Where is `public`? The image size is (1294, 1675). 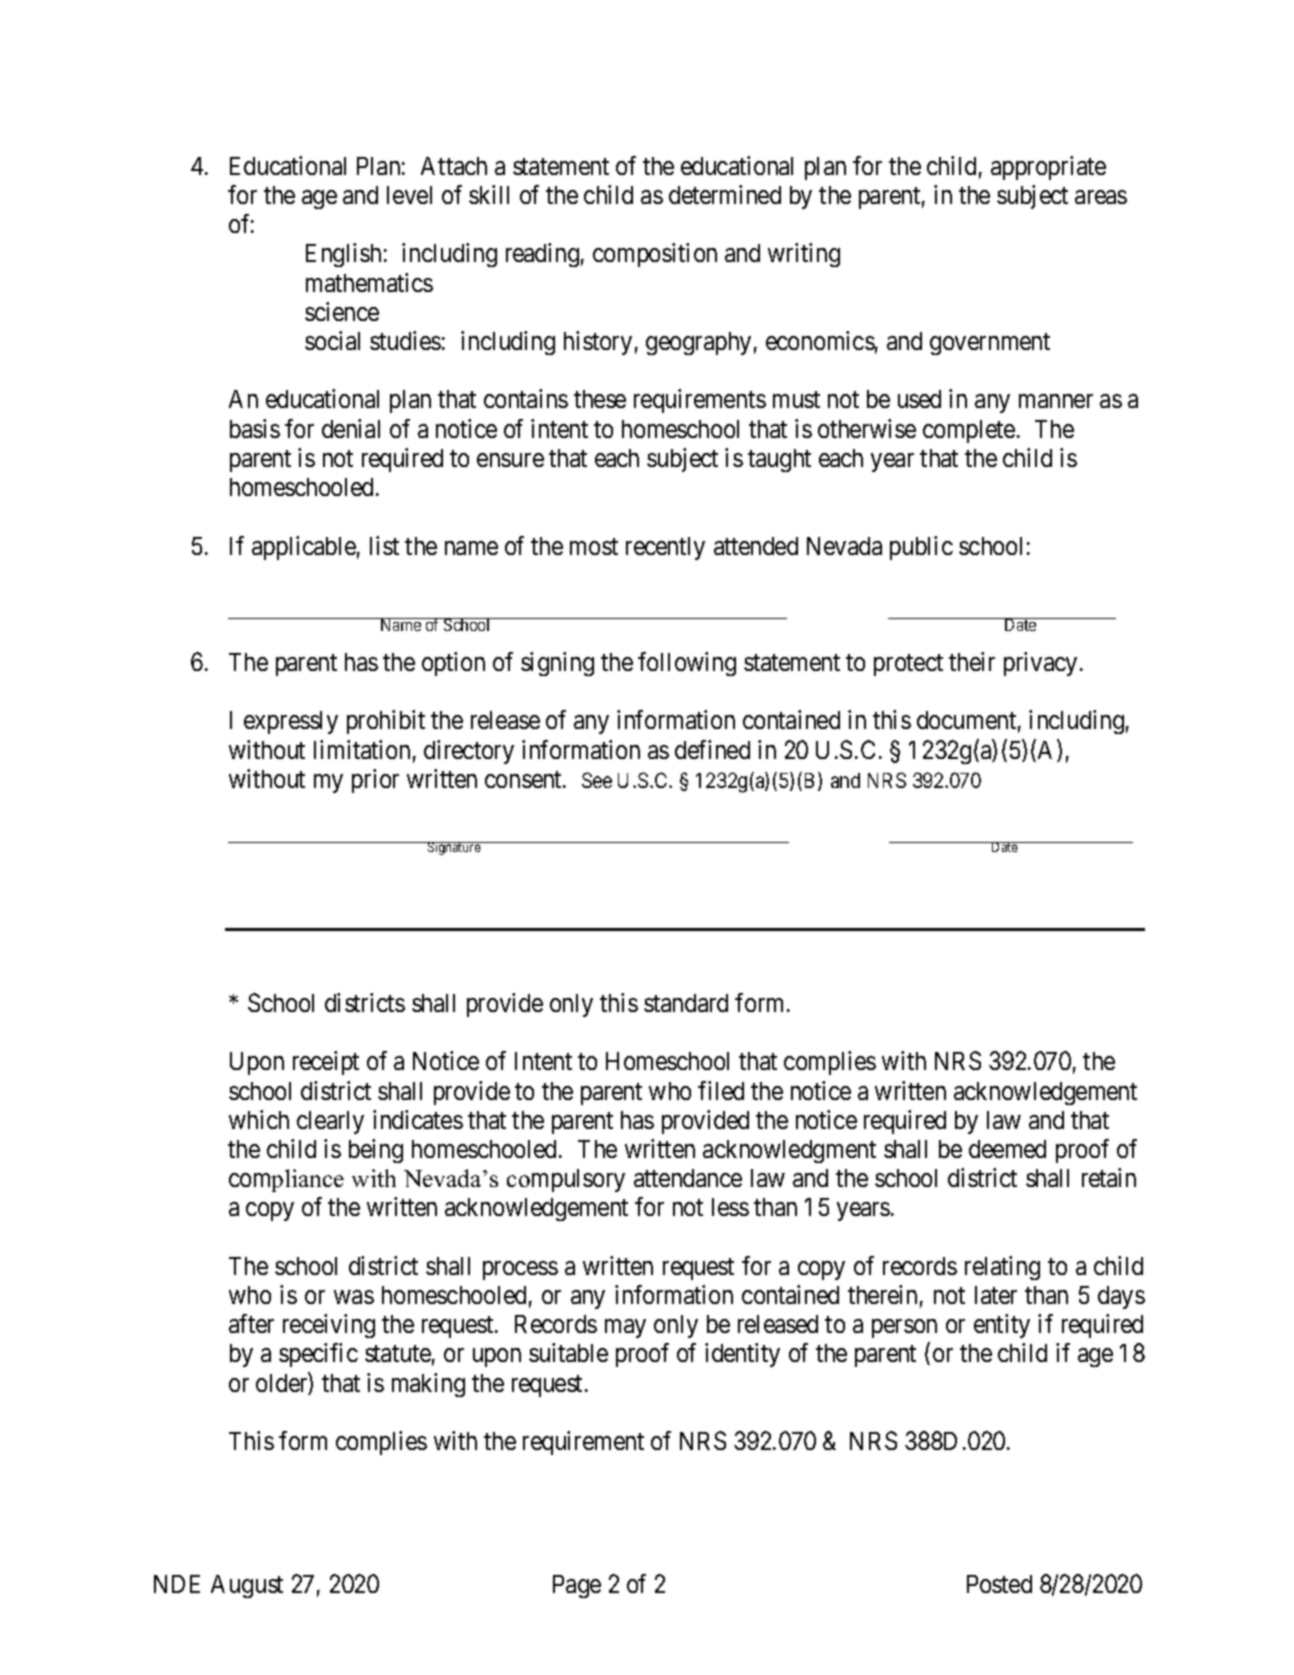 public is located at coordinates (921, 548).
